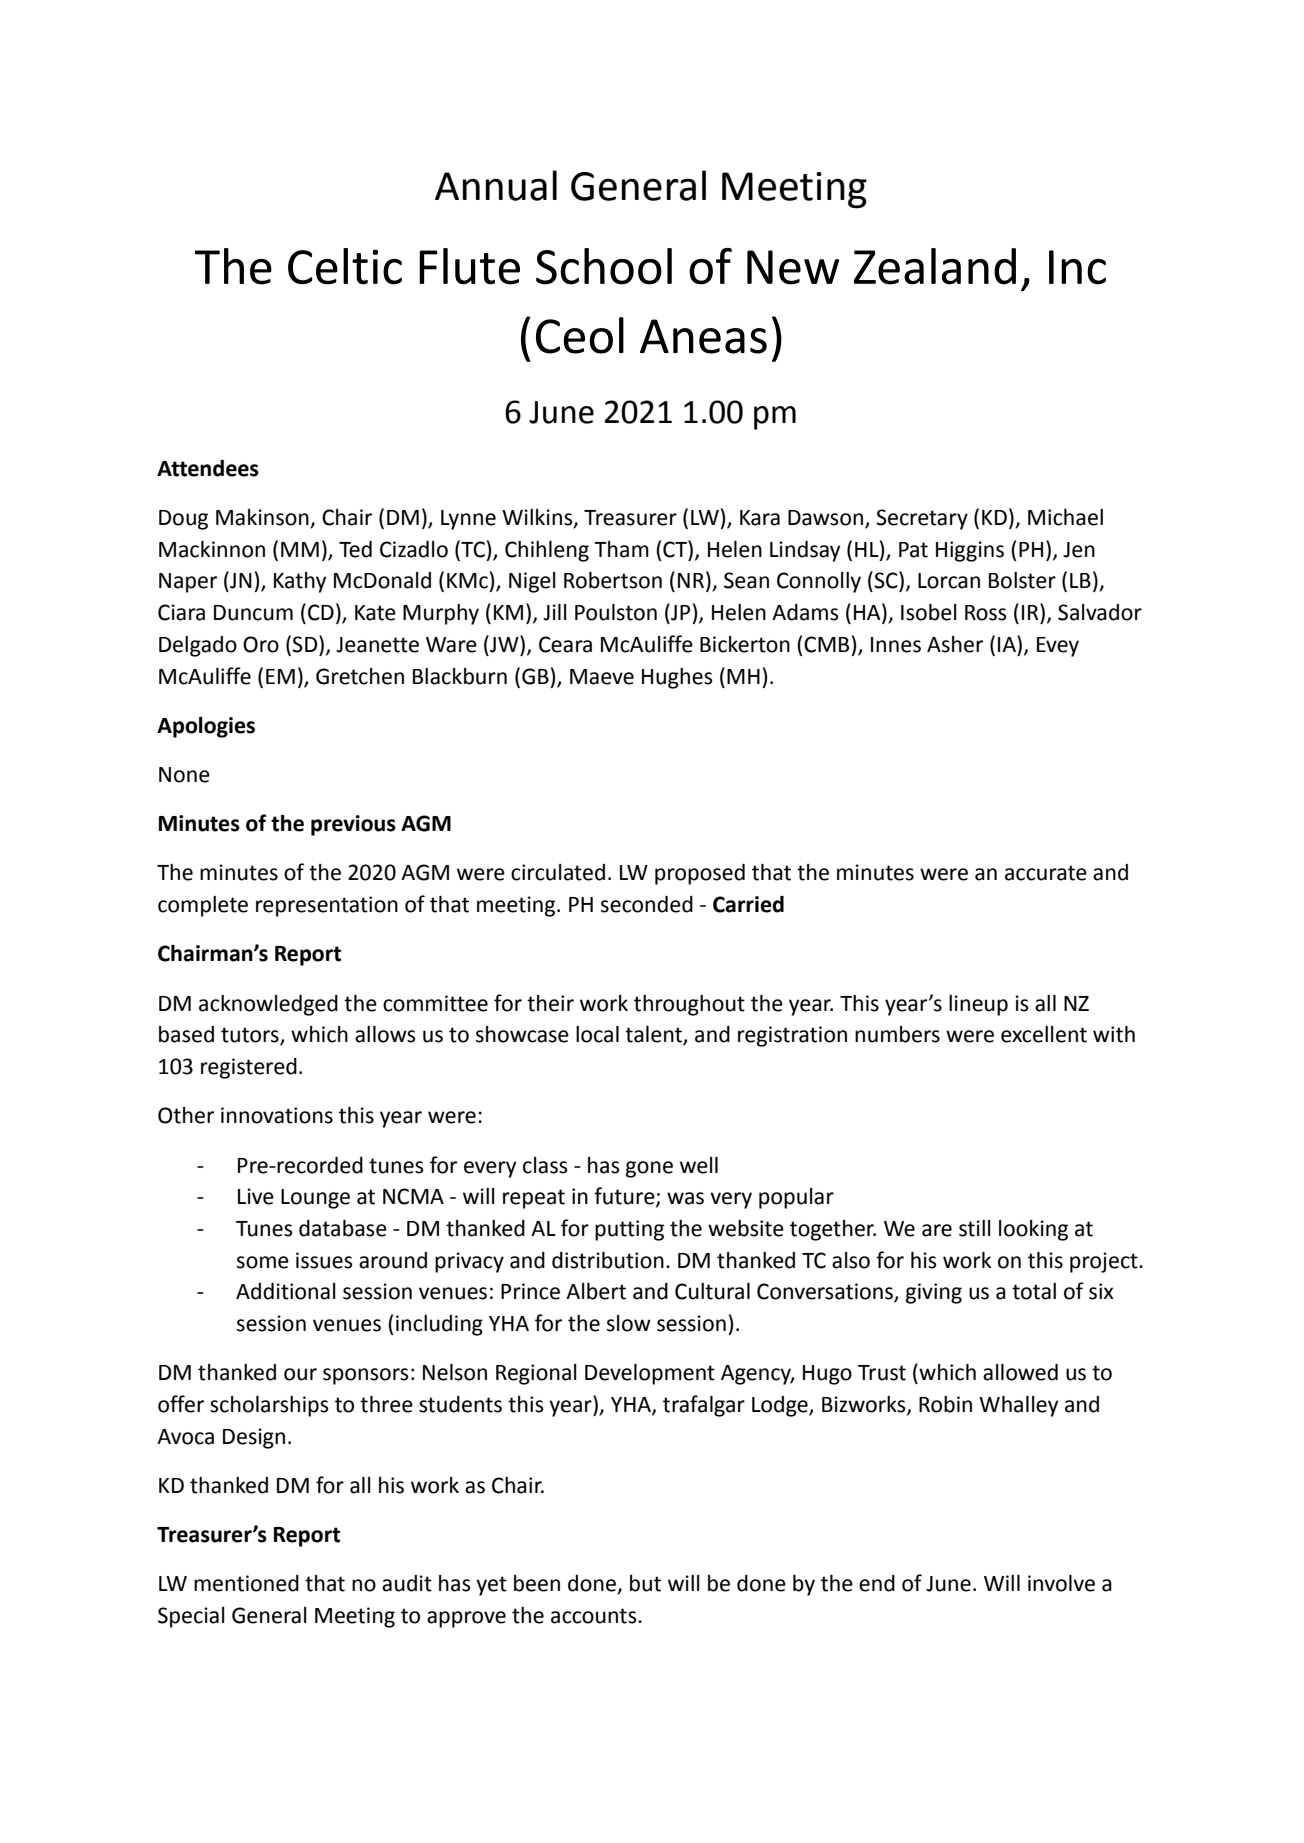 The width and height of the screenshot is (1304, 1843). Describe the element at coordinates (1044, 1034) in the screenshot. I see `excellent` at that location.
